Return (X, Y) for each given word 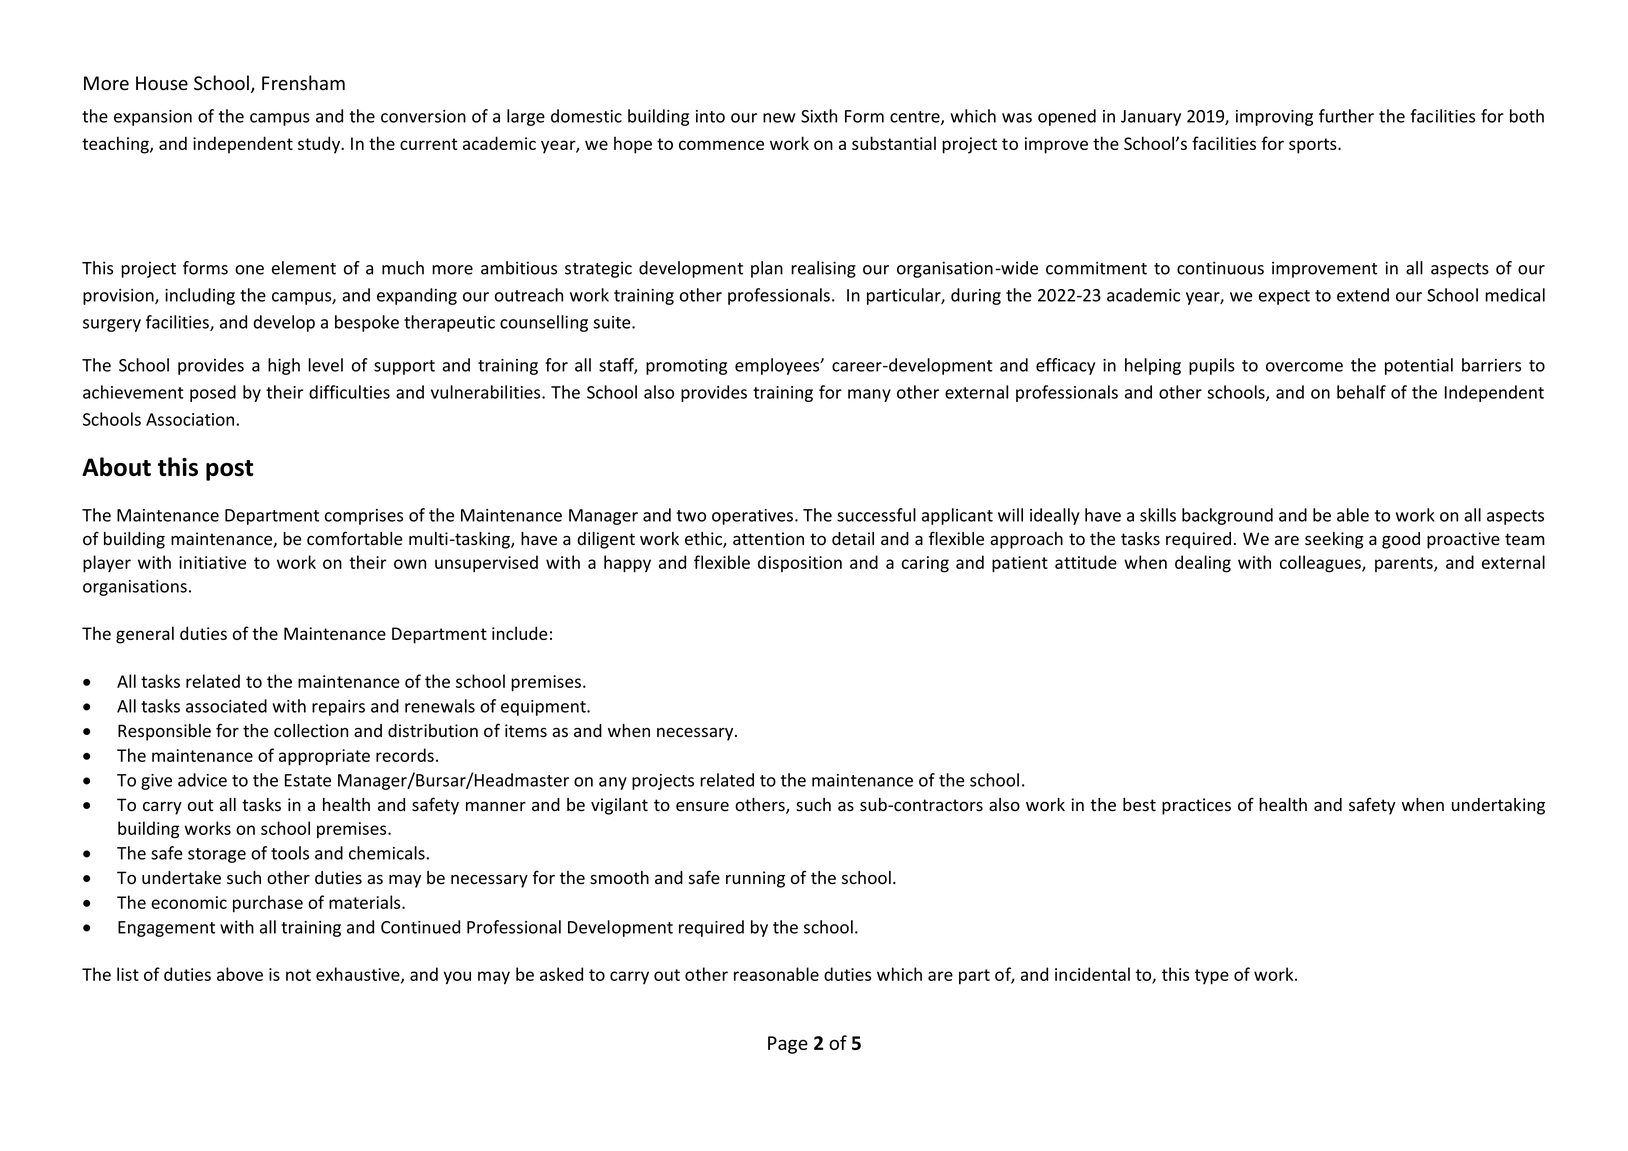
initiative (212, 562)
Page (788, 1045)
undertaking (1498, 806)
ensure (702, 806)
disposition (800, 563)
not (298, 975)
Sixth (819, 116)
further (1346, 116)
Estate (308, 780)
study (320, 145)
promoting (686, 367)
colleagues (1321, 564)
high (284, 366)
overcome (1304, 367)
